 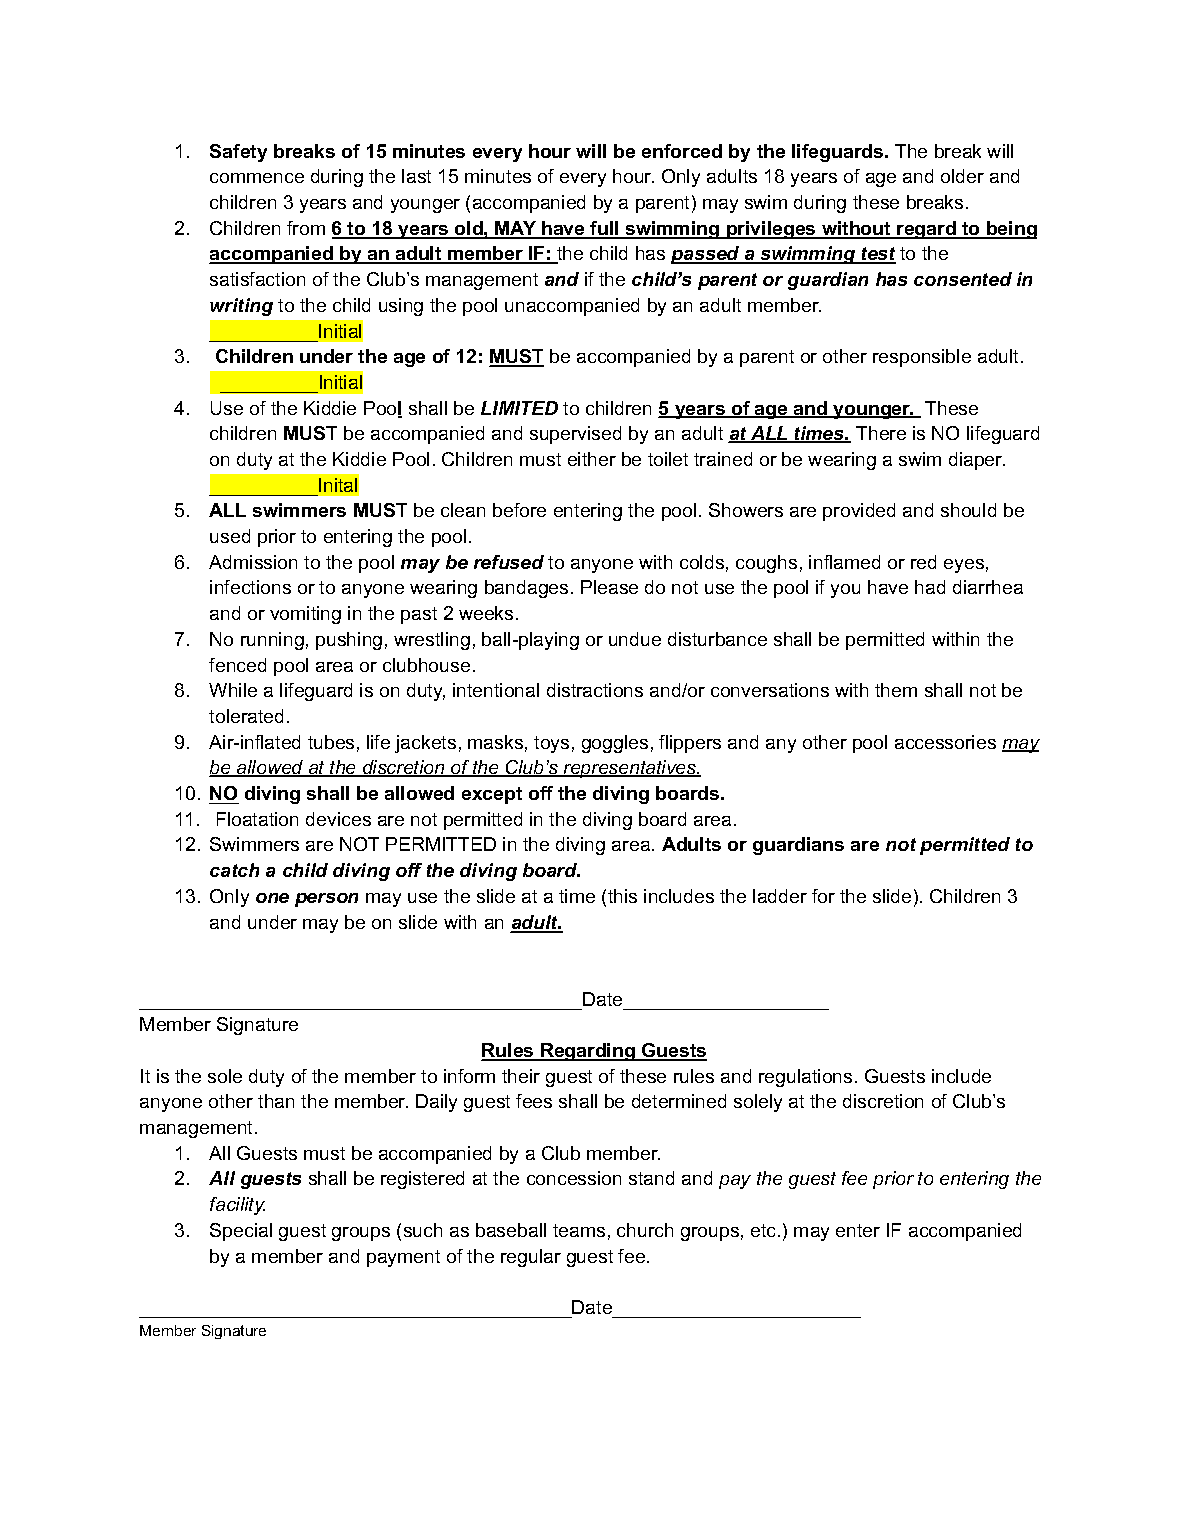 I want to click on full, so click(x=605, y=229).
